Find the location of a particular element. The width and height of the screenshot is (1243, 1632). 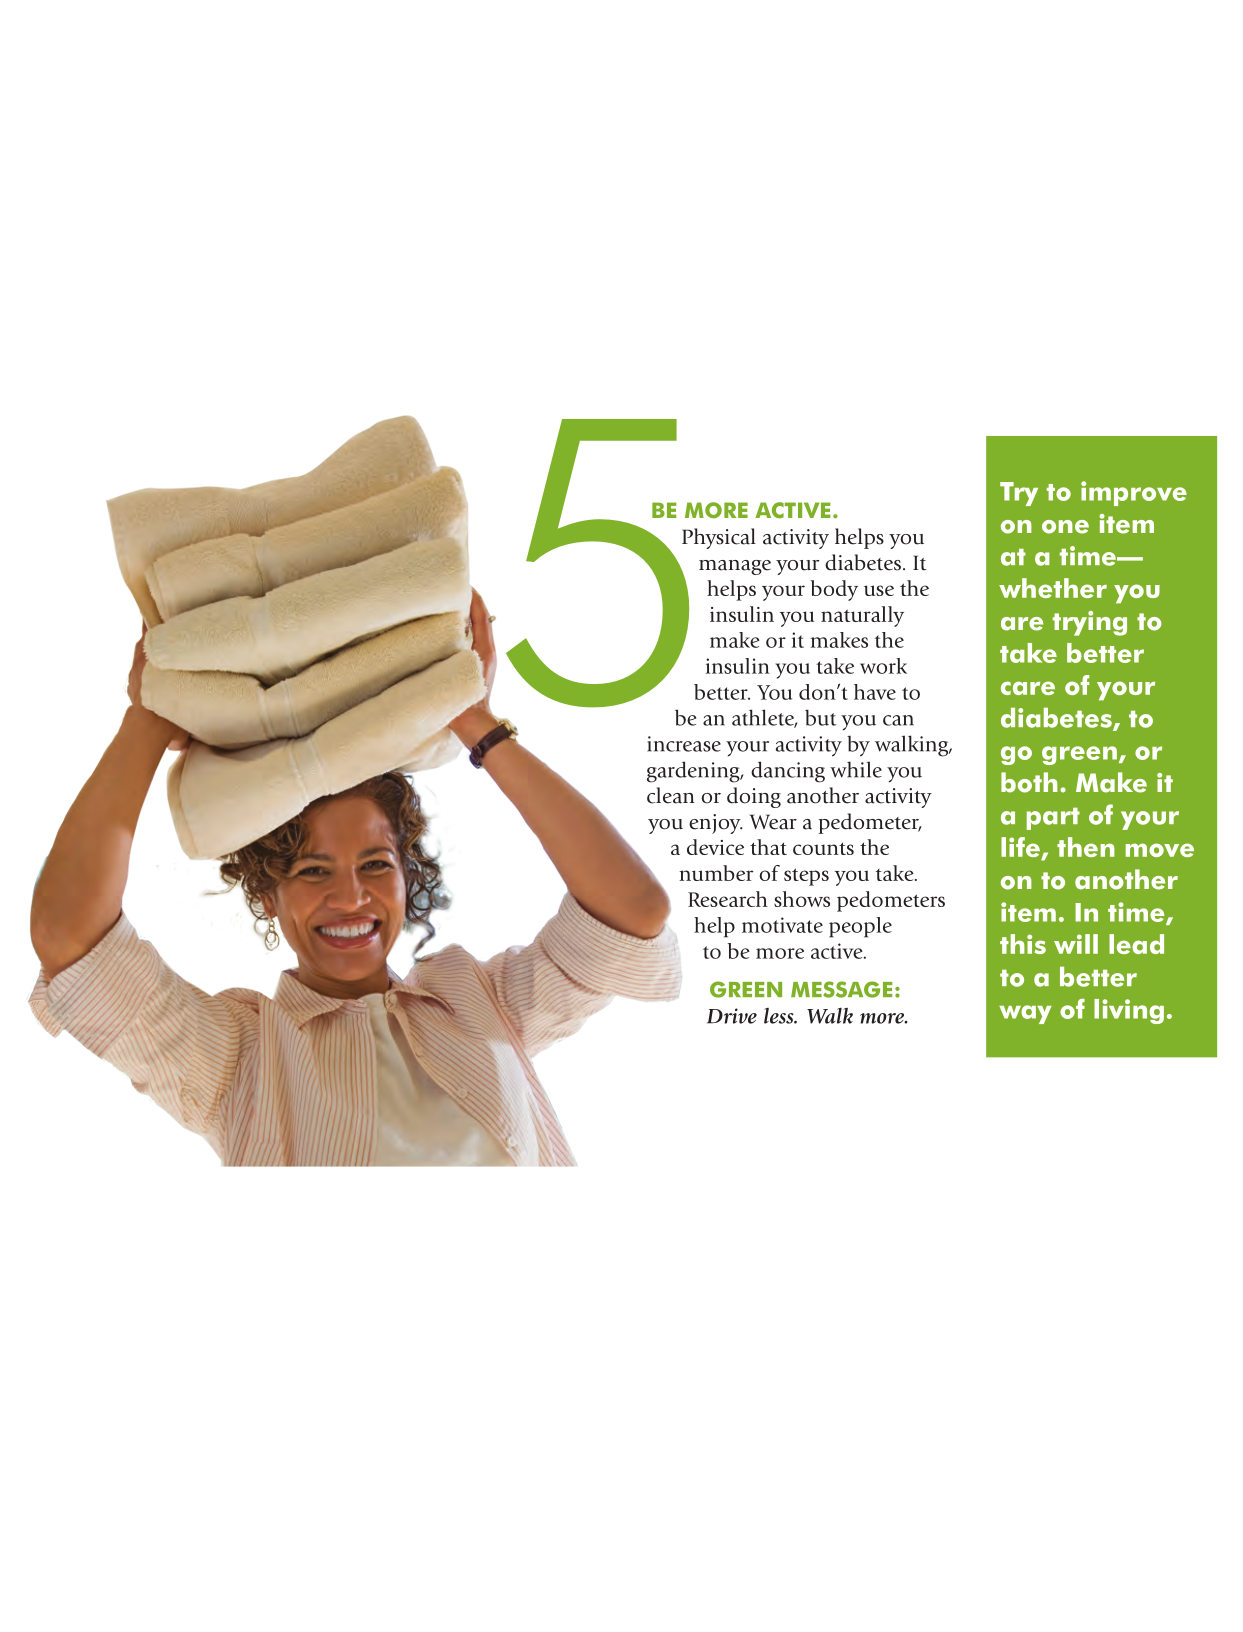

both is located at coordinates (1029, 782).
